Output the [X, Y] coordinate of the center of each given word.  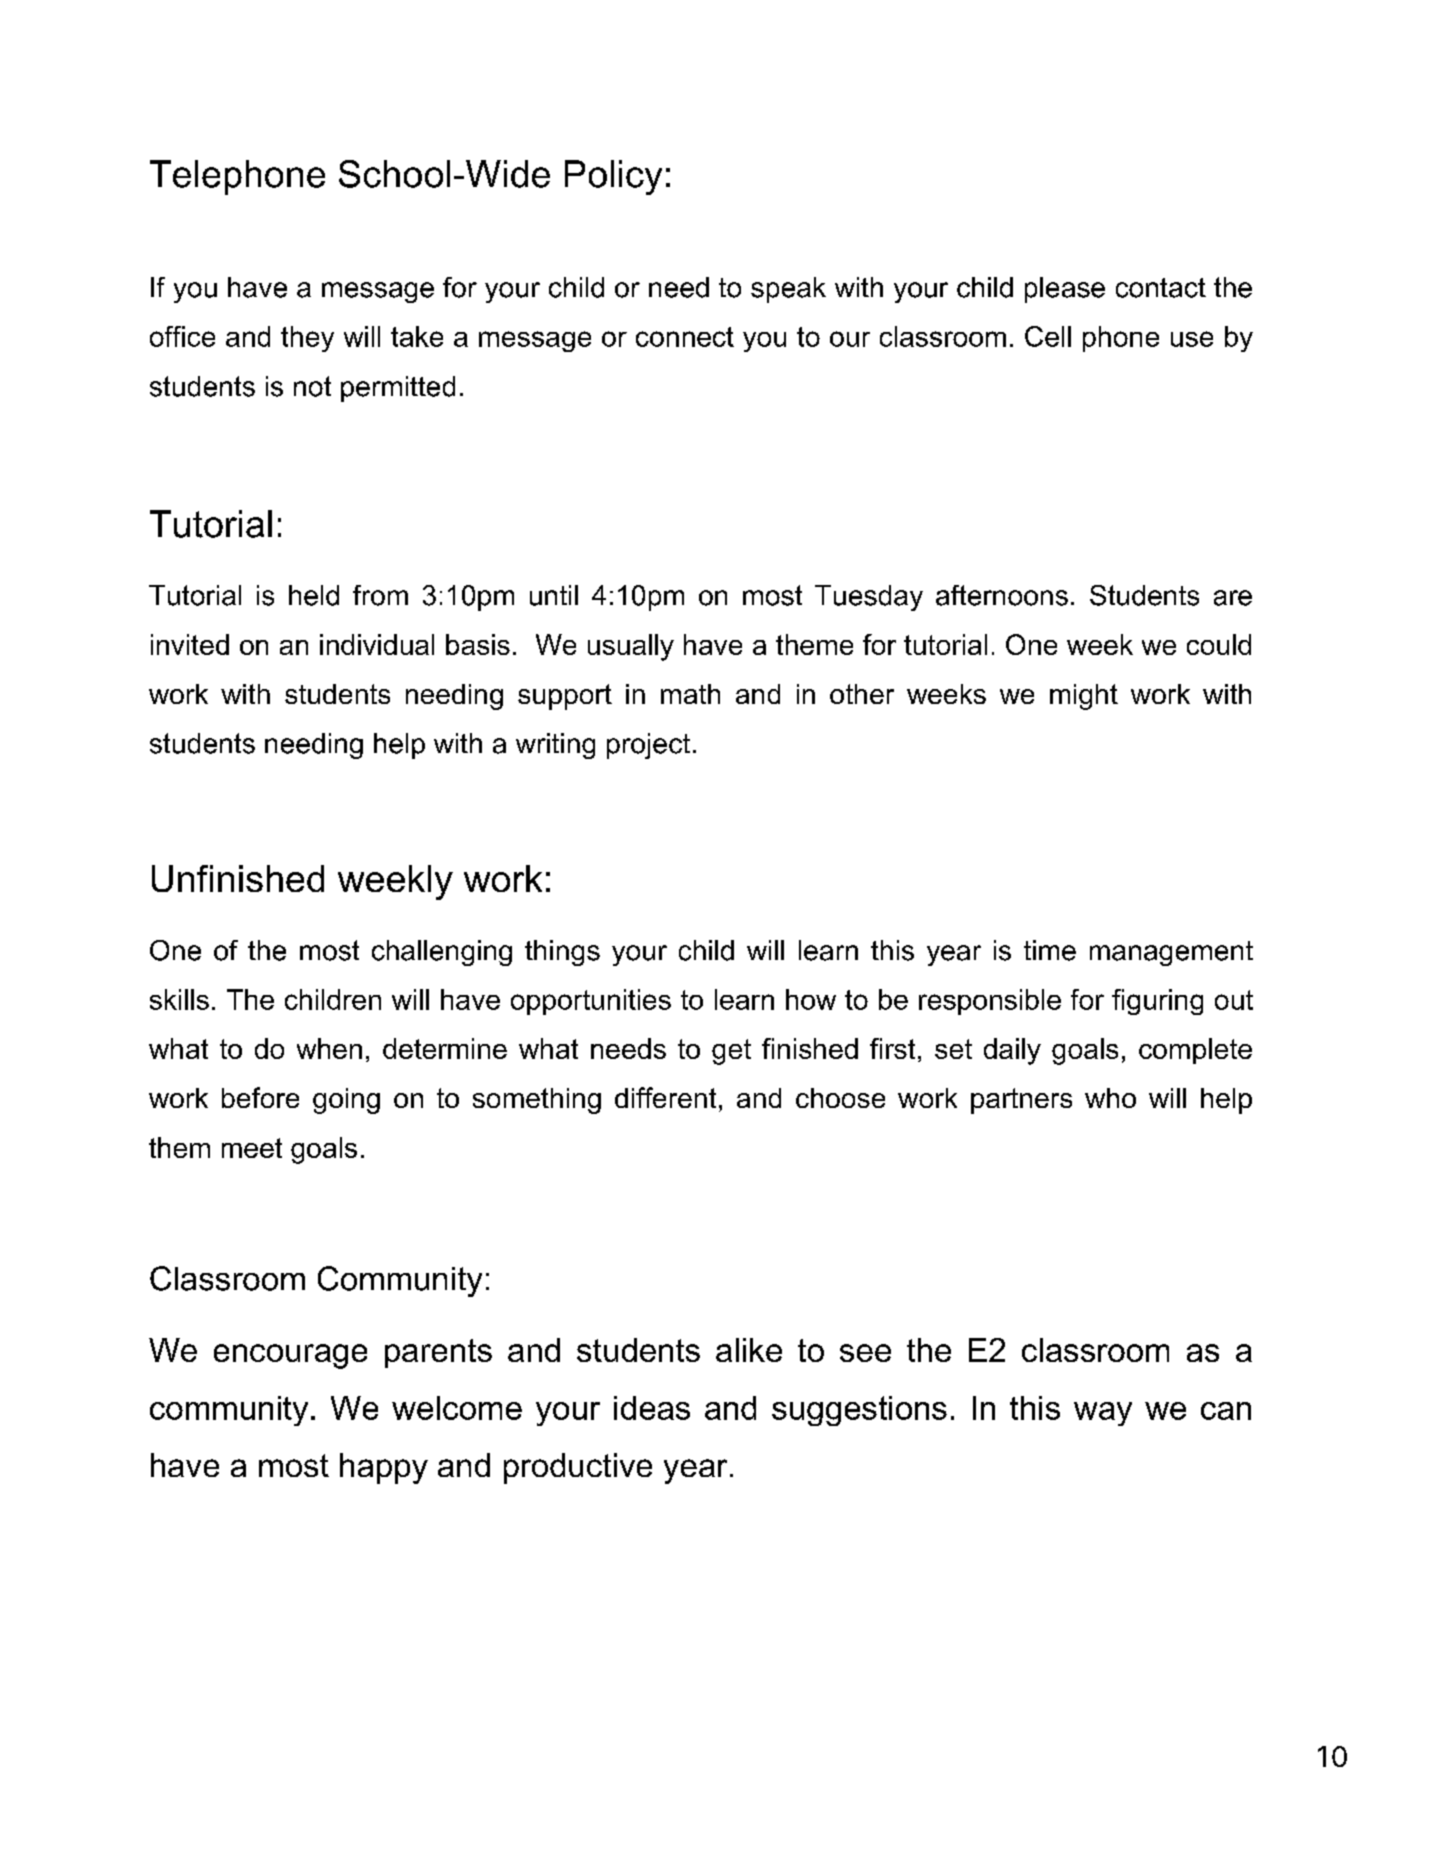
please [1065, 290]
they [307, 339]
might [1084, 697]
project [648, 746]
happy [384, 1468]
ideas [652, 1408]
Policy [613, 177]
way [1103, 1414]
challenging [442, 953]
